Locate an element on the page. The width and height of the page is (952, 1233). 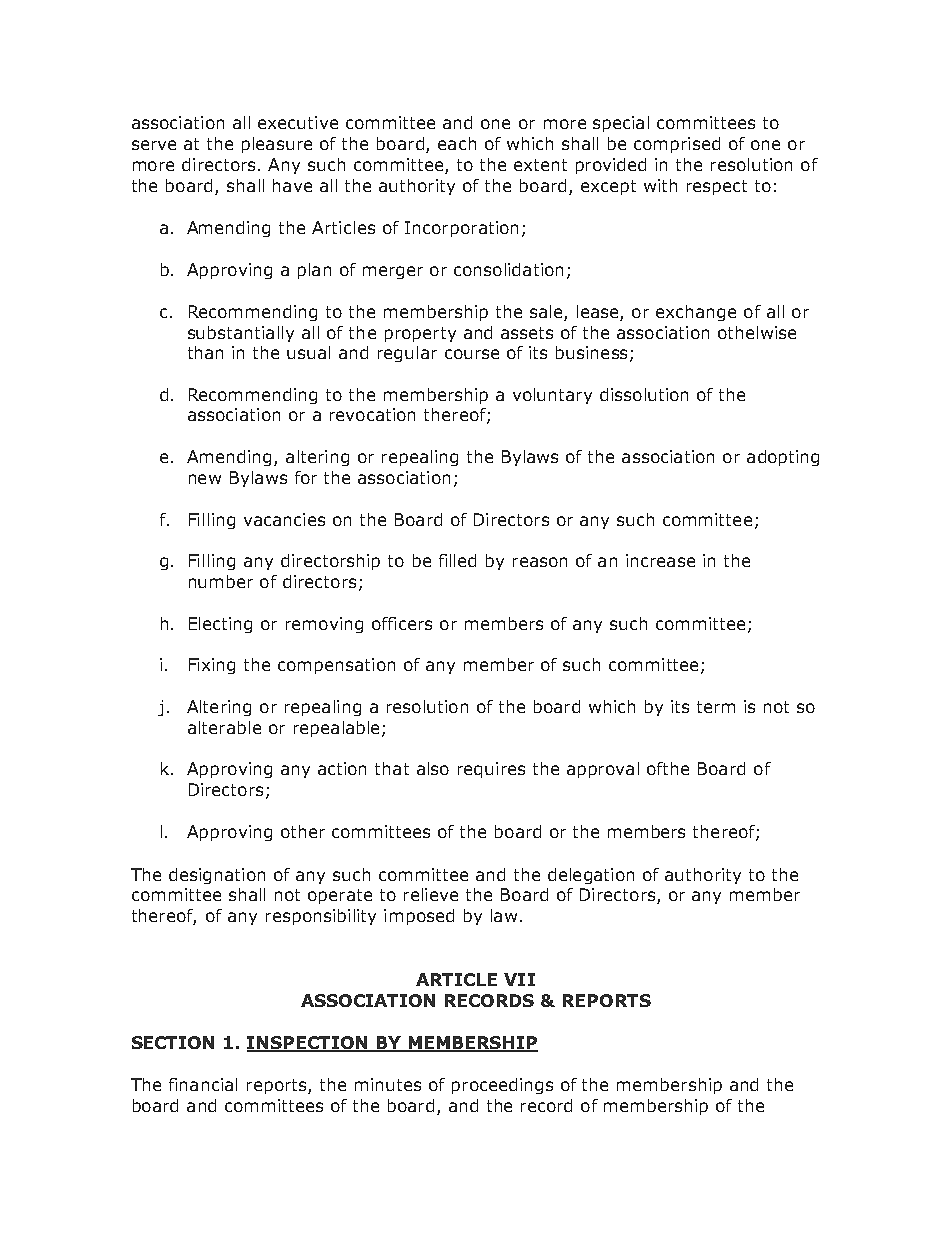
Electing is located at coordinates (220, 625).
